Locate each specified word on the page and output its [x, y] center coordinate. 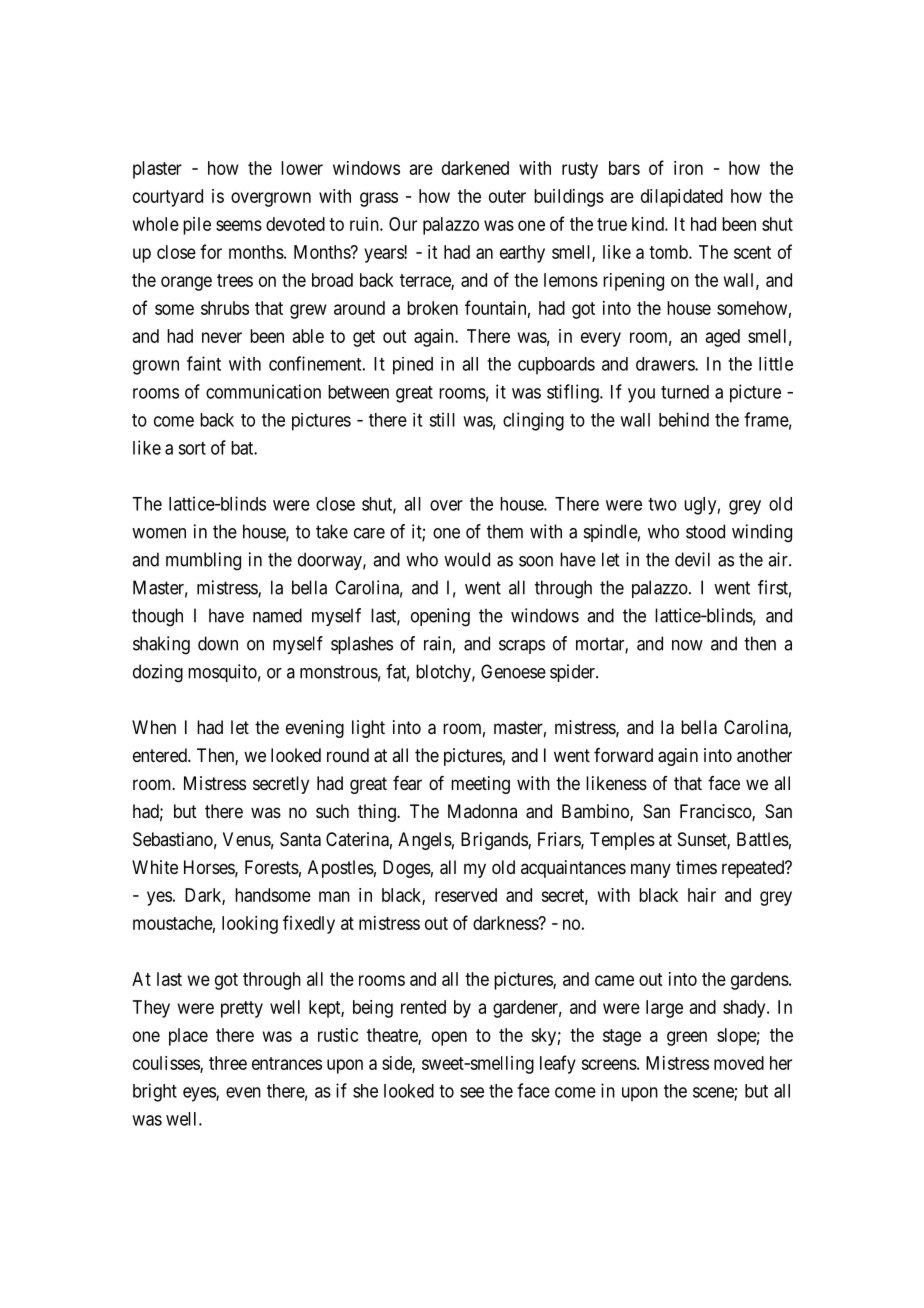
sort [192, 448]
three [228, 1063]
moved [739, 1063]
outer [507, 196]
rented [423, 1007]
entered [161, 755]
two [662, 504]
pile [197, 226]
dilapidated [682, 198]
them [505, 531]
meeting [480, 785]
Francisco [716, 812]
